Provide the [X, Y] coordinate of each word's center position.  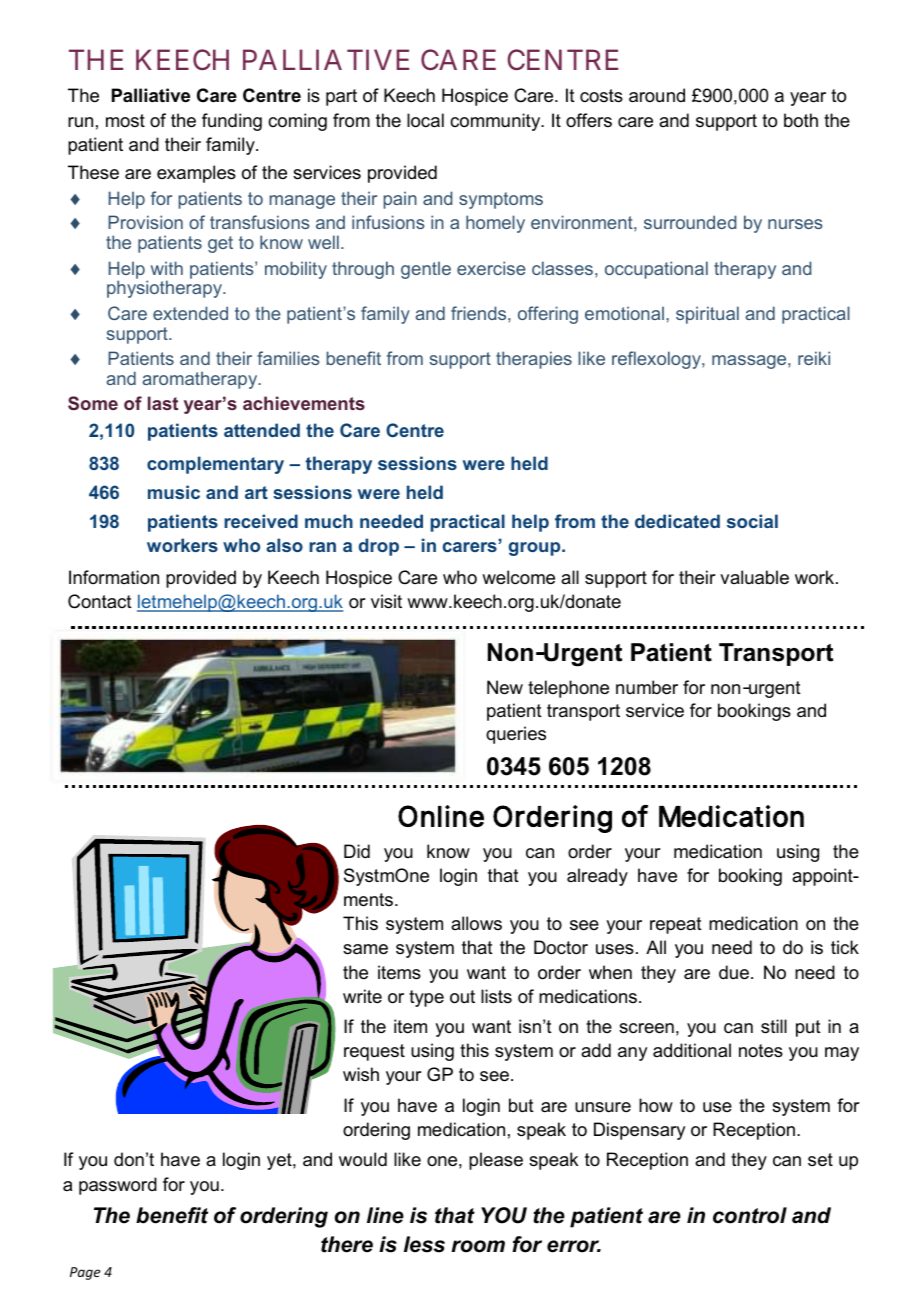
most [125, 120]
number [647, 687]
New [505, 687]
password [118, 1186]
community [496, 122]
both [801, 120]
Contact [100, 601]
